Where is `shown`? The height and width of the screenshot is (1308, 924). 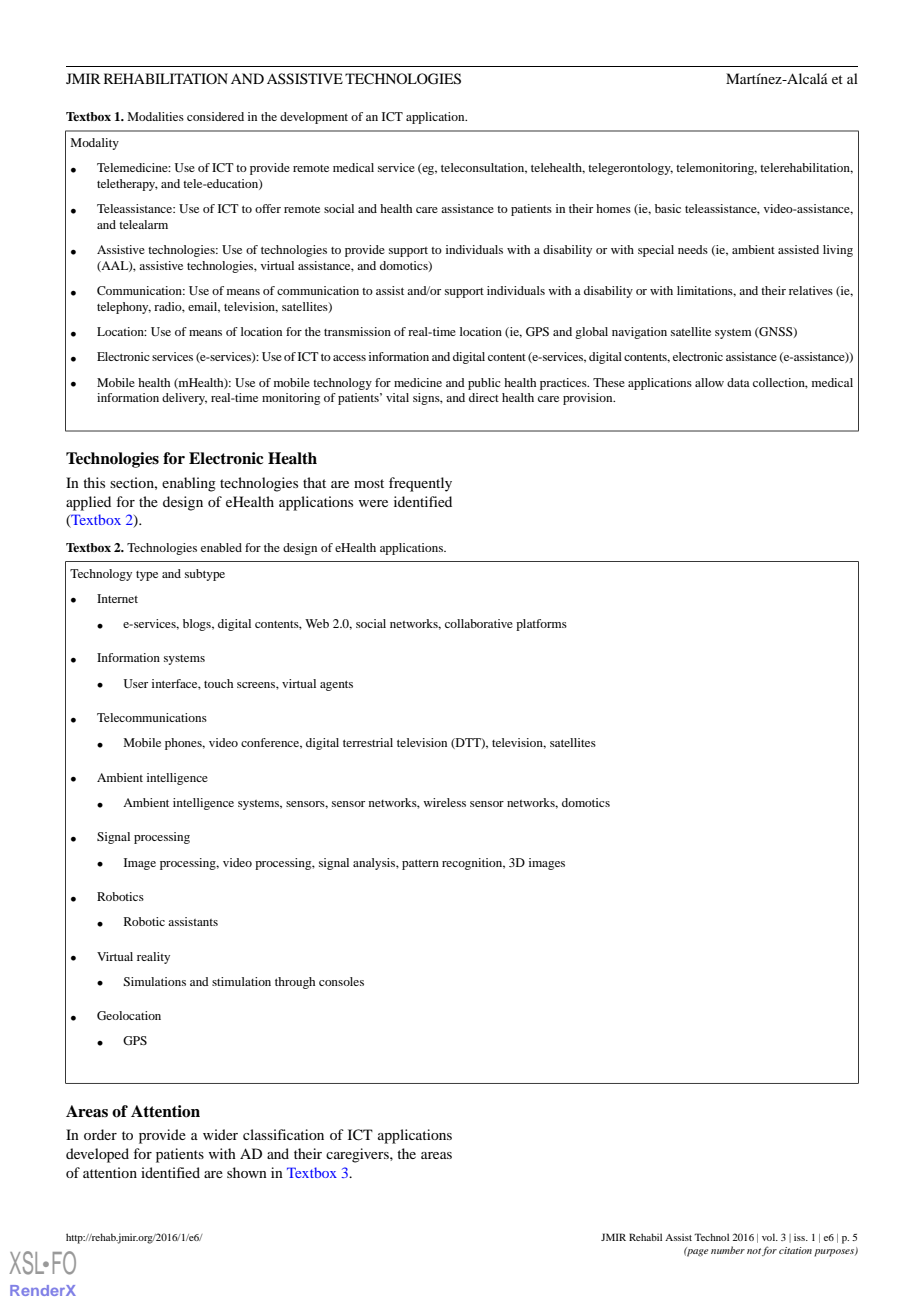 shown is located at coordinates (247, 1172).
